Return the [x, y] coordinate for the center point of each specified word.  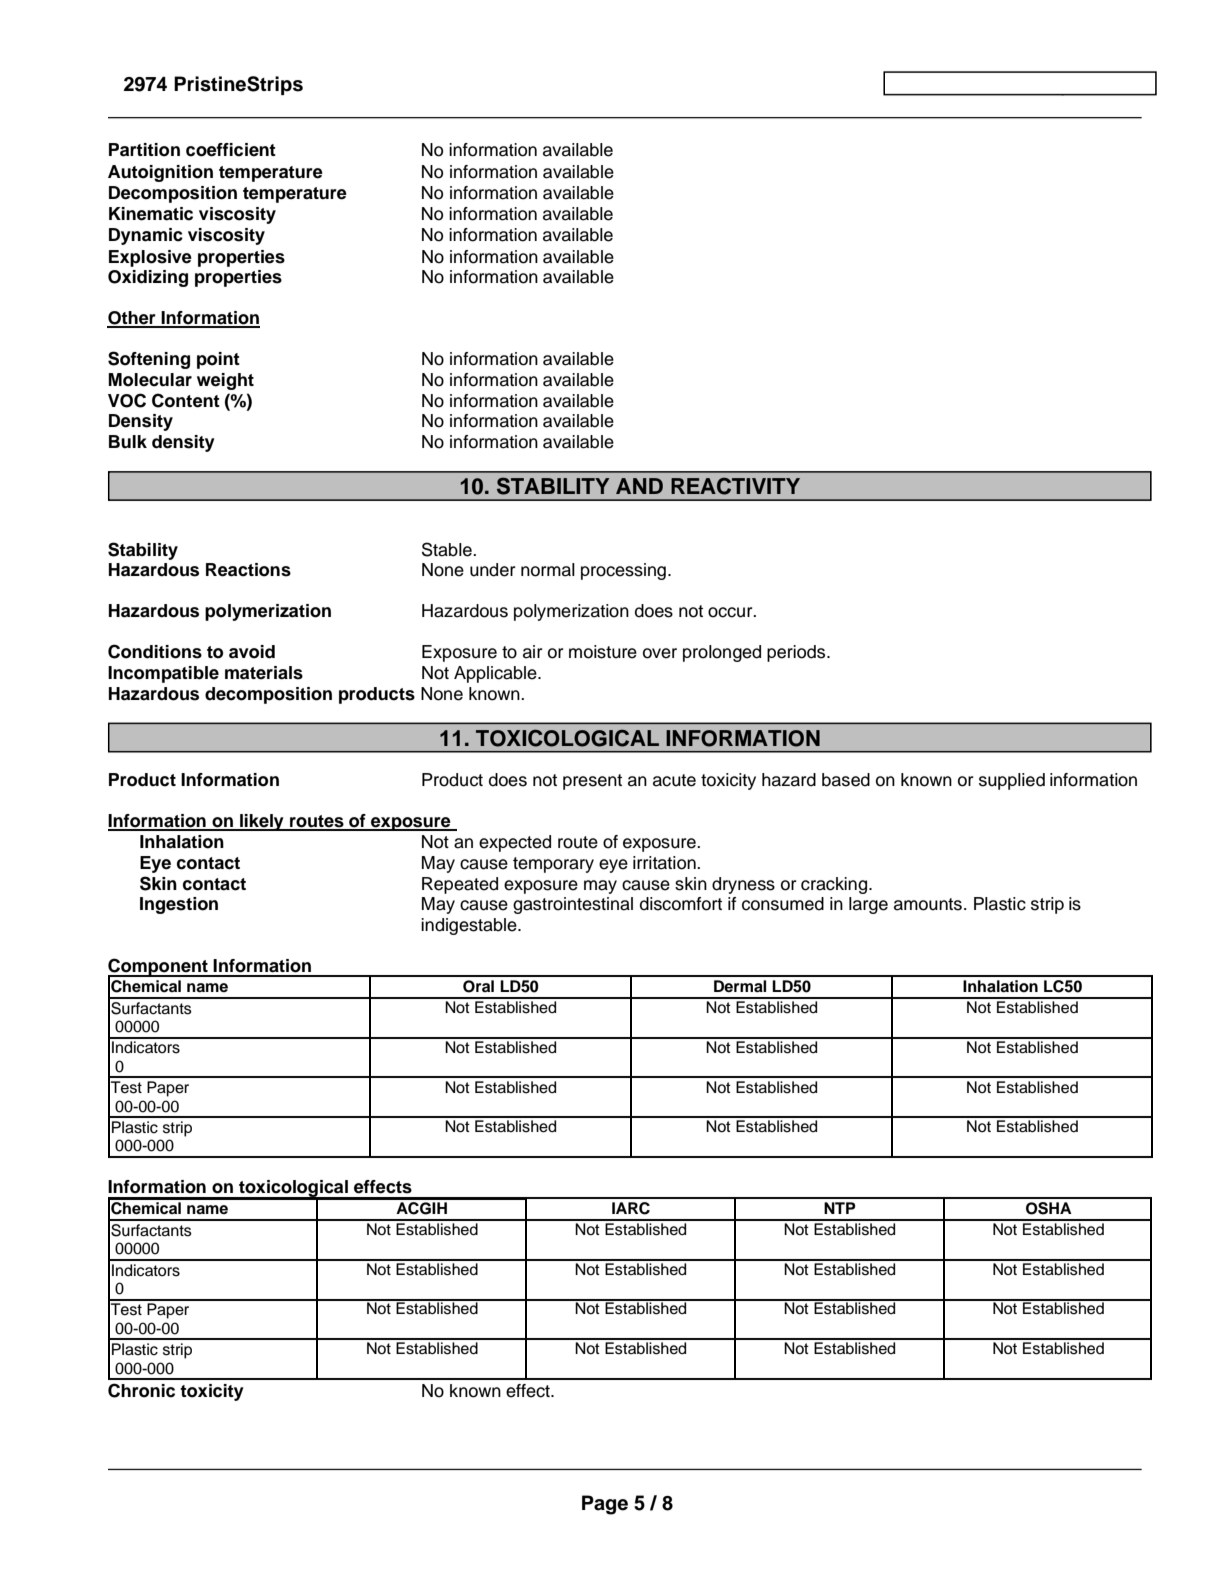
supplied [1012, 781]
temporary [553, 865]
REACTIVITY [735, 486]
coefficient [231, 150]
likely [262, 822]
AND [639, 486]
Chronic [141, 1390]
